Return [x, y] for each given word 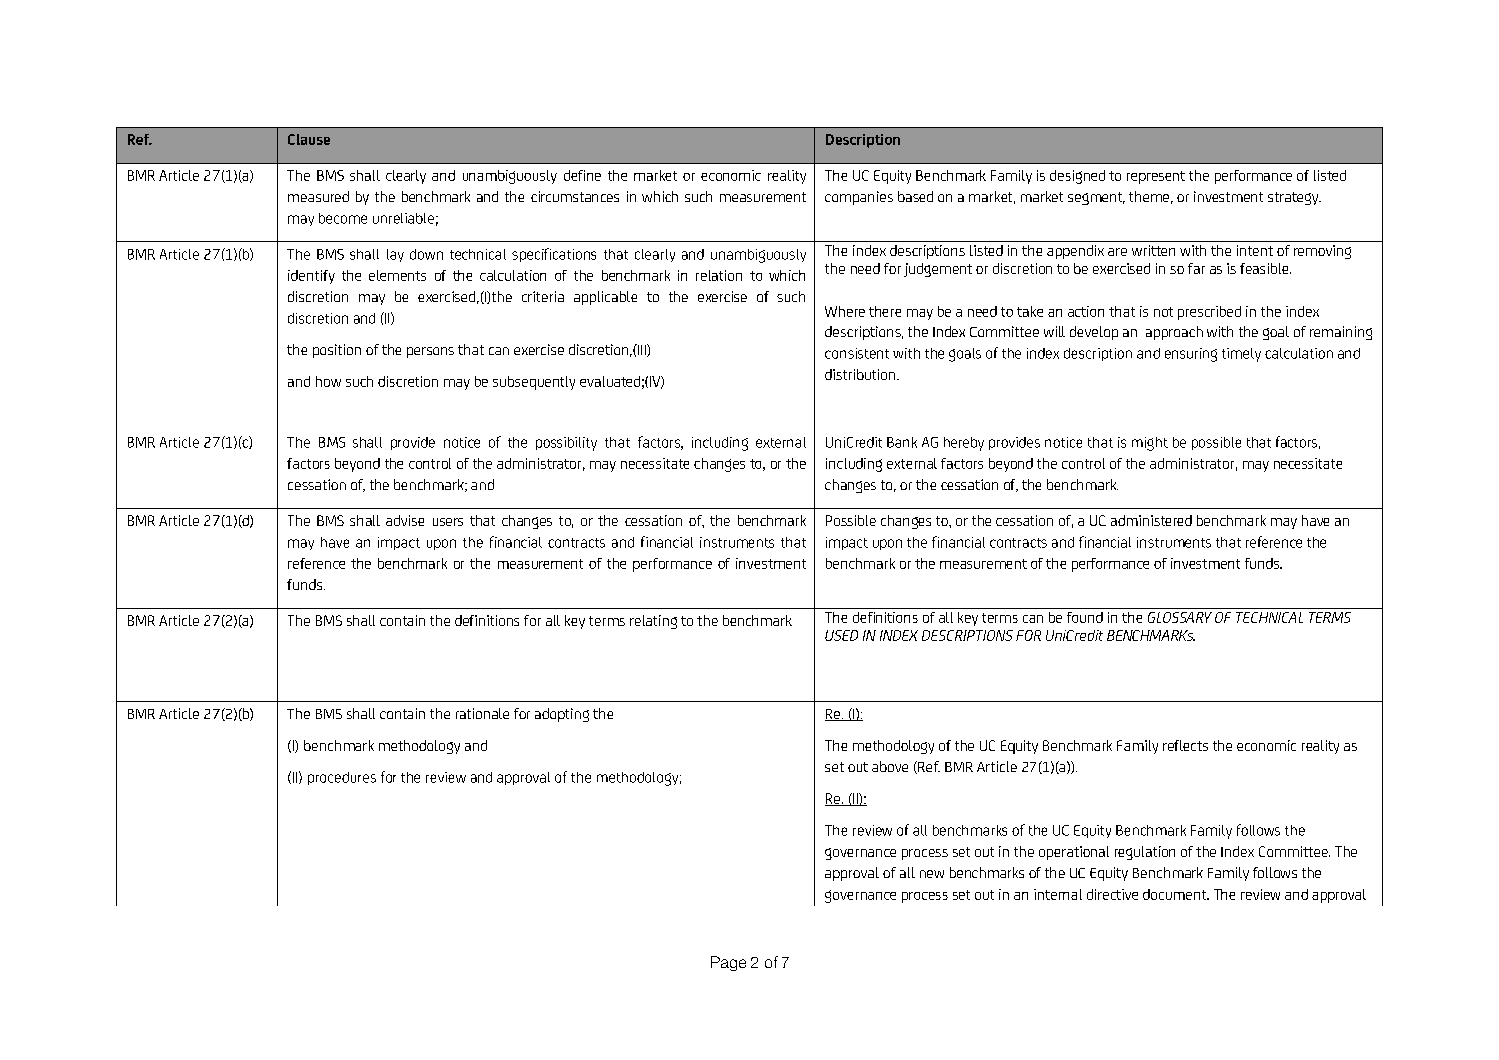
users [448, 522]
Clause [309, 139]
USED [841, 635]
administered [1151, 520]
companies [859, 198]
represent [1156, 177]
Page [728, 963]
